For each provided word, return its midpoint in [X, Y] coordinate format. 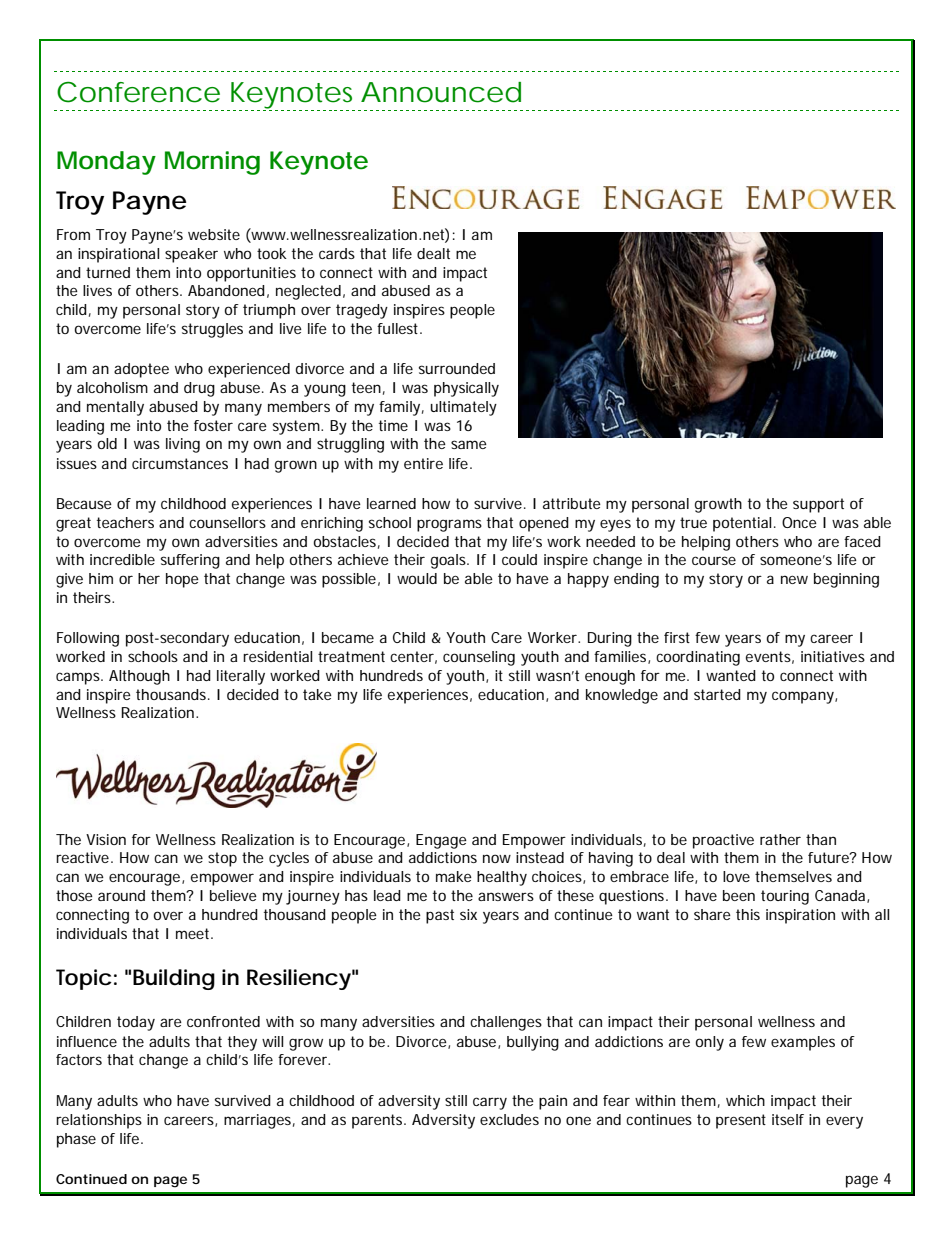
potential [742, 524]
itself [788, 1119]
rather [780, 839]
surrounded [457, 368]
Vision [106, 839]
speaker [191, 255]
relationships [99, 1121]
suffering [190, 561]
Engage [441, 841]
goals [449, 561]
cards [337, 253]
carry [490, 1103]
